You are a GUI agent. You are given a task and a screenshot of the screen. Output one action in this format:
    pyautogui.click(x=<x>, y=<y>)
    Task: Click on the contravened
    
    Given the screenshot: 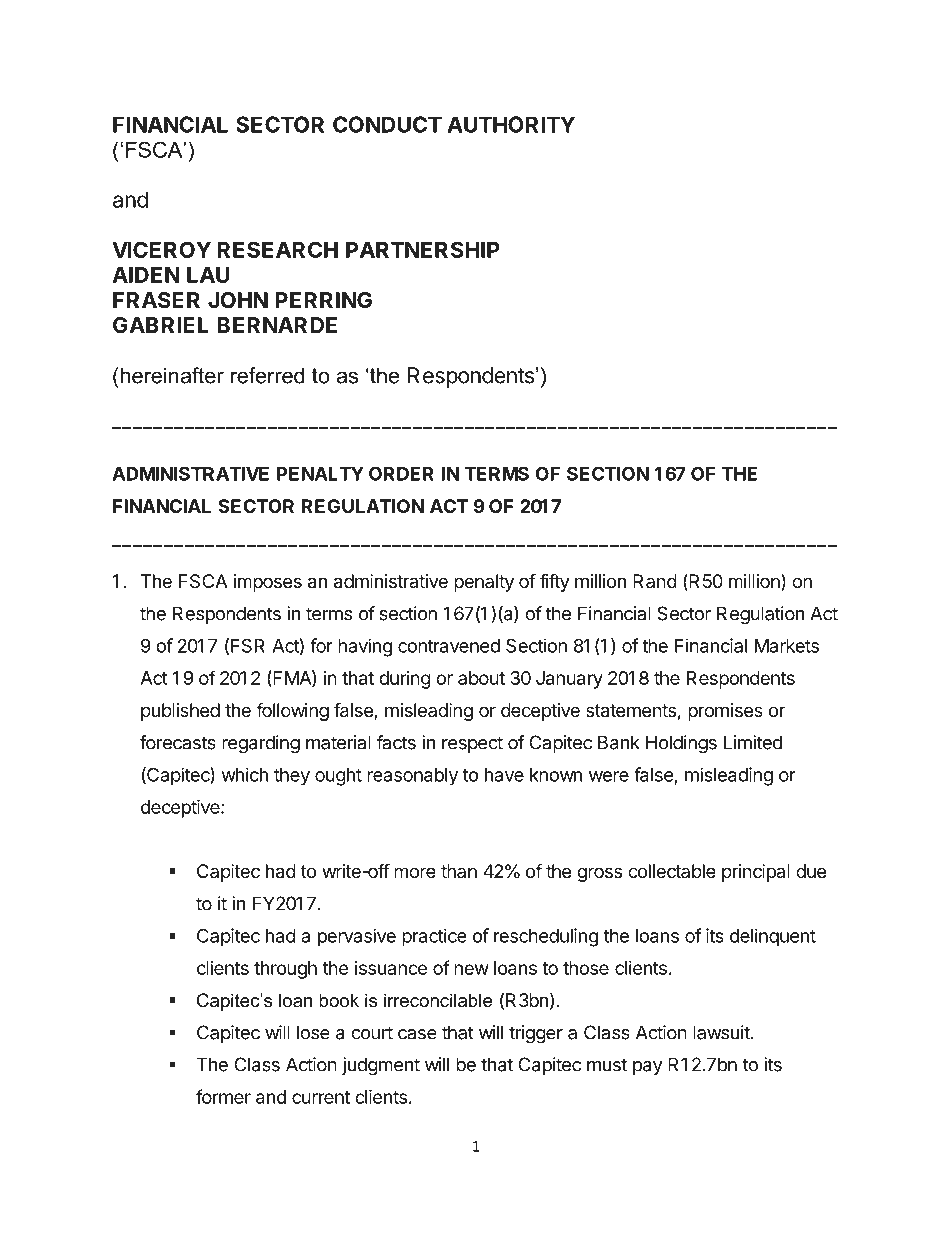 What is the action you would take?
    pyautogui.click(x=449, y=646)
